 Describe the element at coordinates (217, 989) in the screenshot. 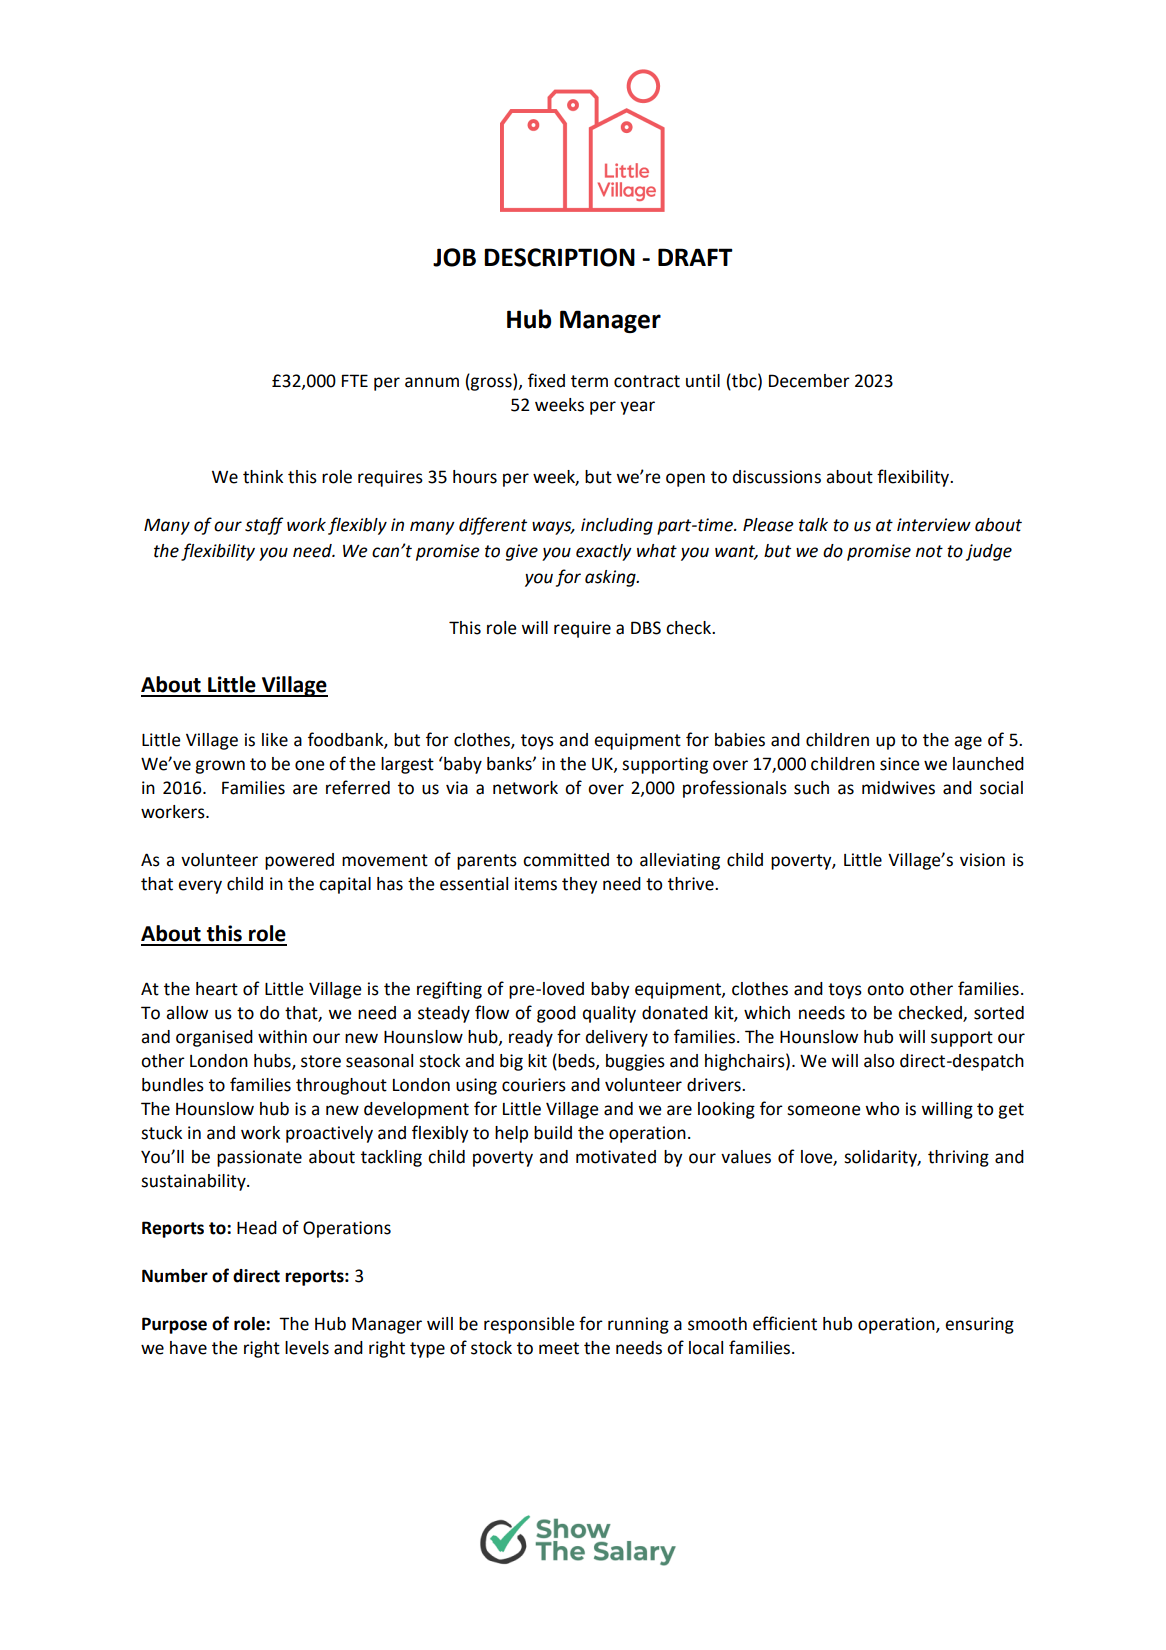

I see `heart` at that location.
